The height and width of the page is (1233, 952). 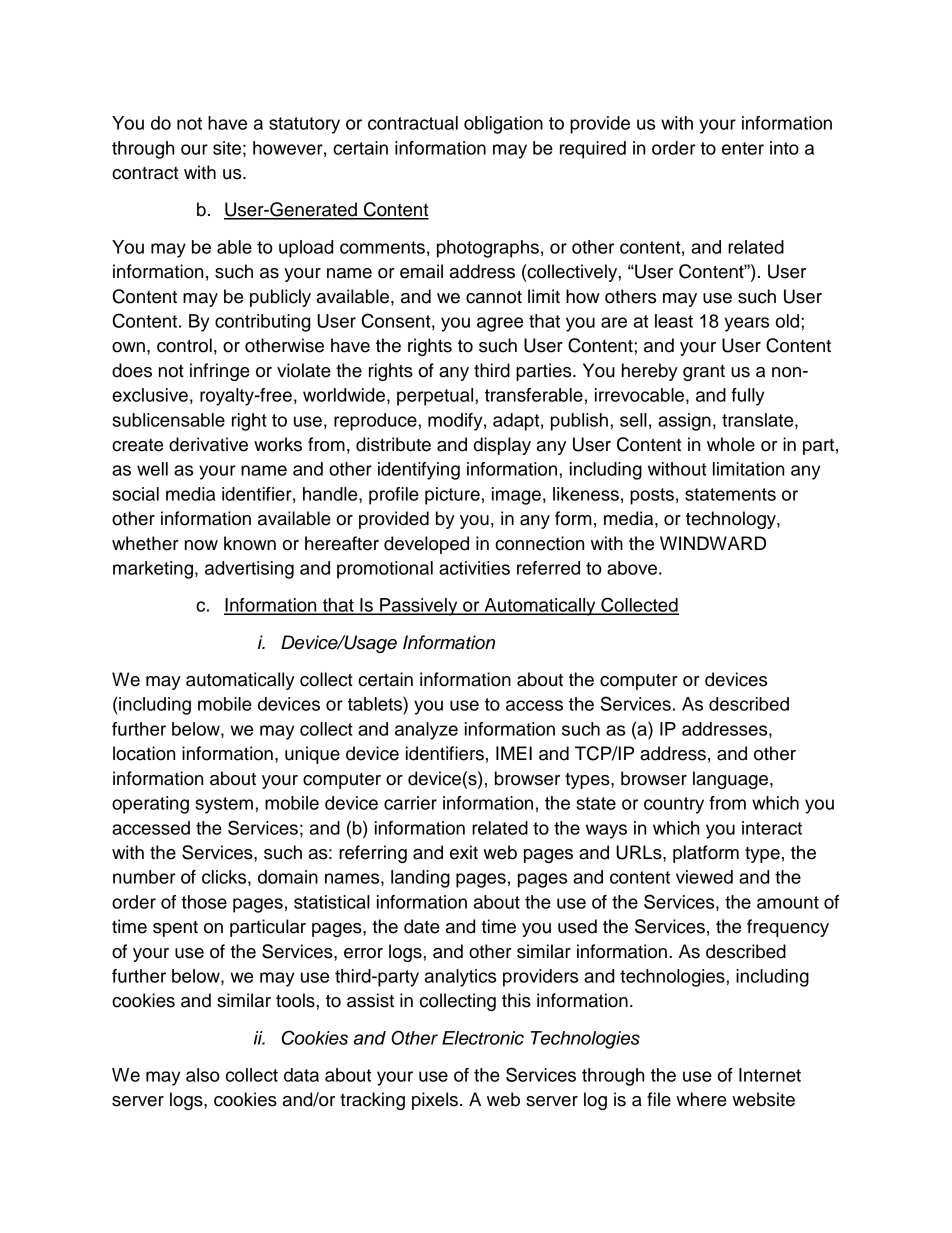 What do you see at coordinates (713, 543) in the page?
I see `WINDWARD` at bounding box center [713, 543].
